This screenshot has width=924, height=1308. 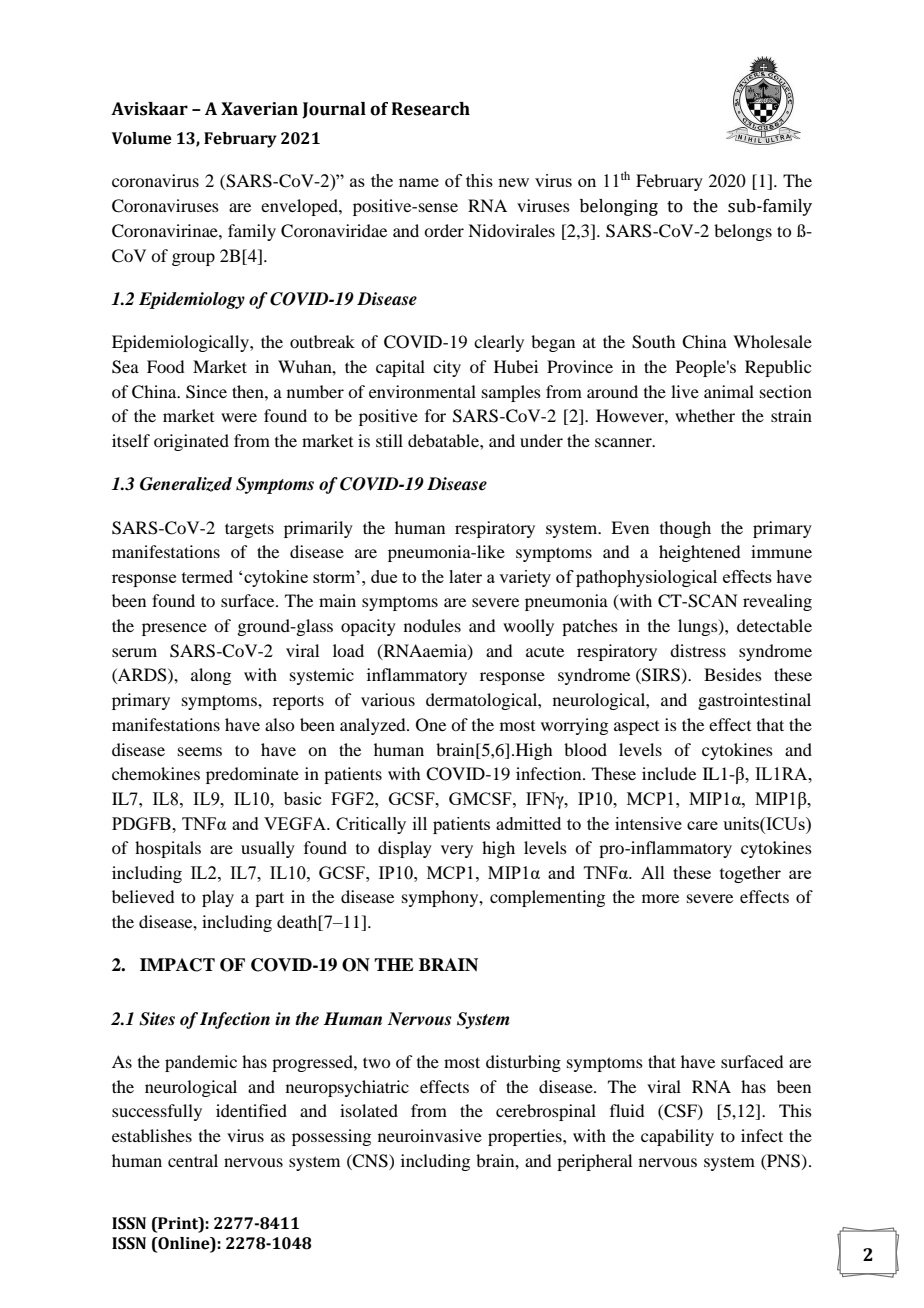 I want to click on Volume, so click(x=142, y=138).
